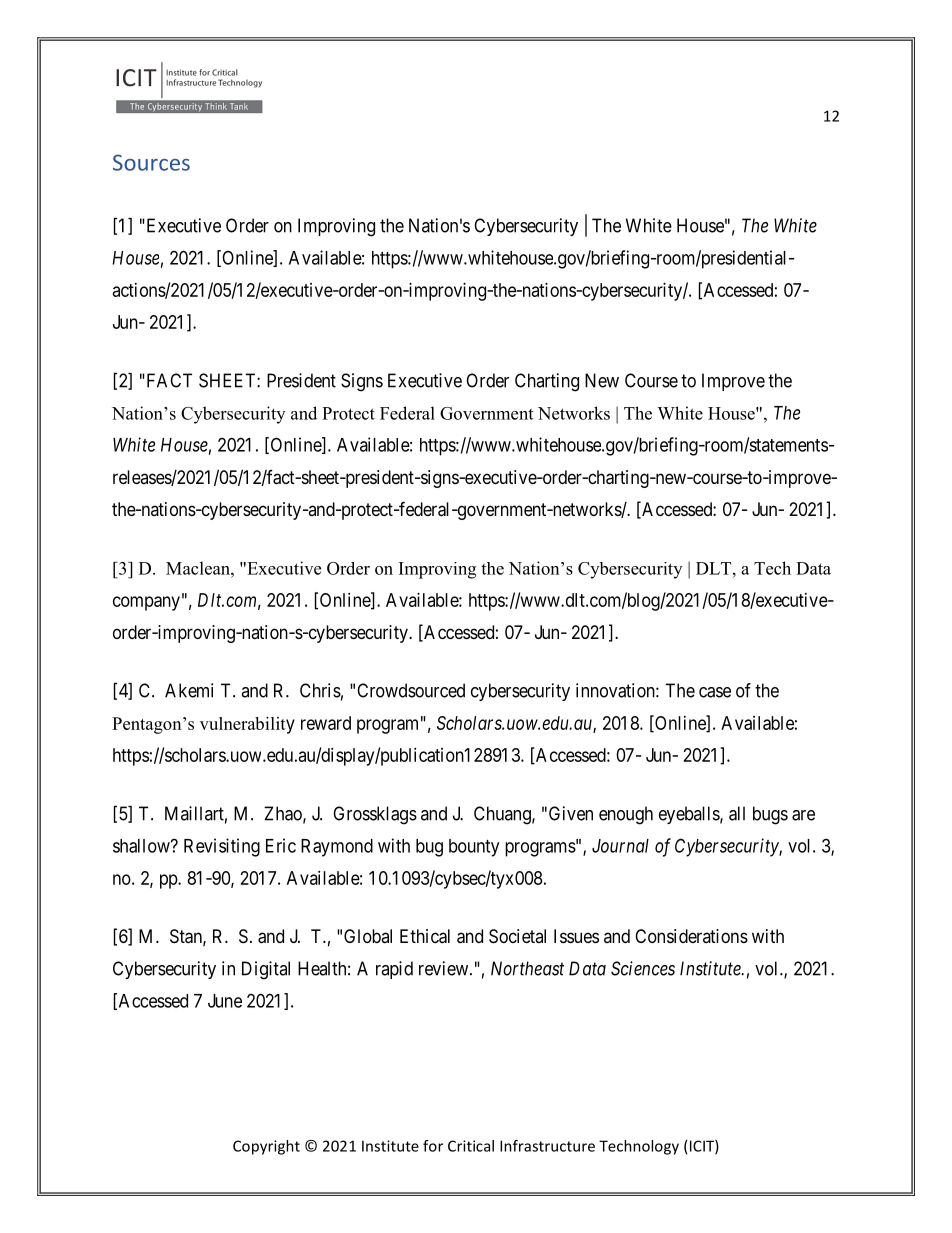 This document has height=1233, width=952. Describe the element at coordinates (474, 848) in the document. I see `bounty` at that location.
